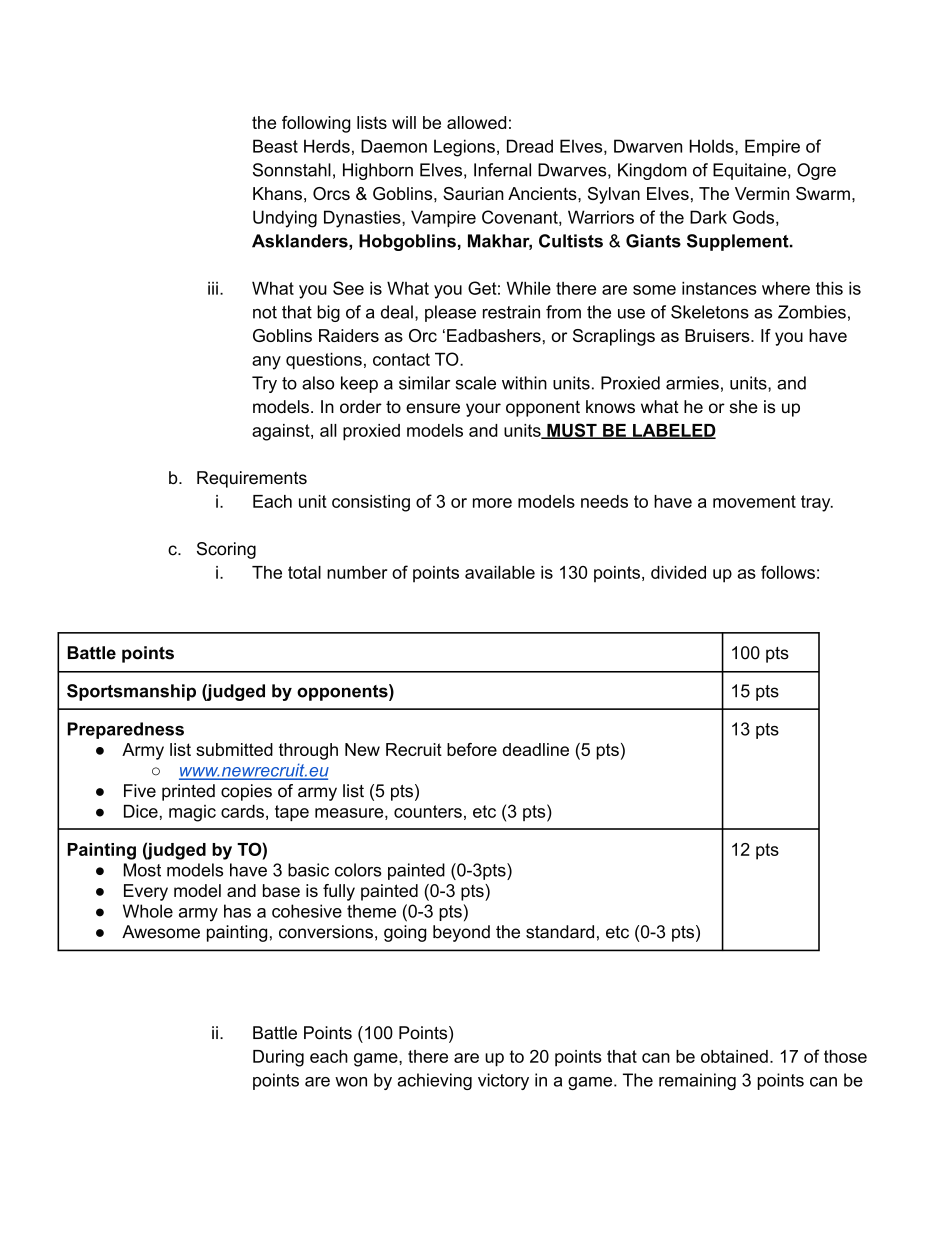 The width and height of the screenshot is (952, 1233). What do you see at coordinates (718, 335) in the screenshot?
I see `Bruisers` at bounding box center [718, 335].
